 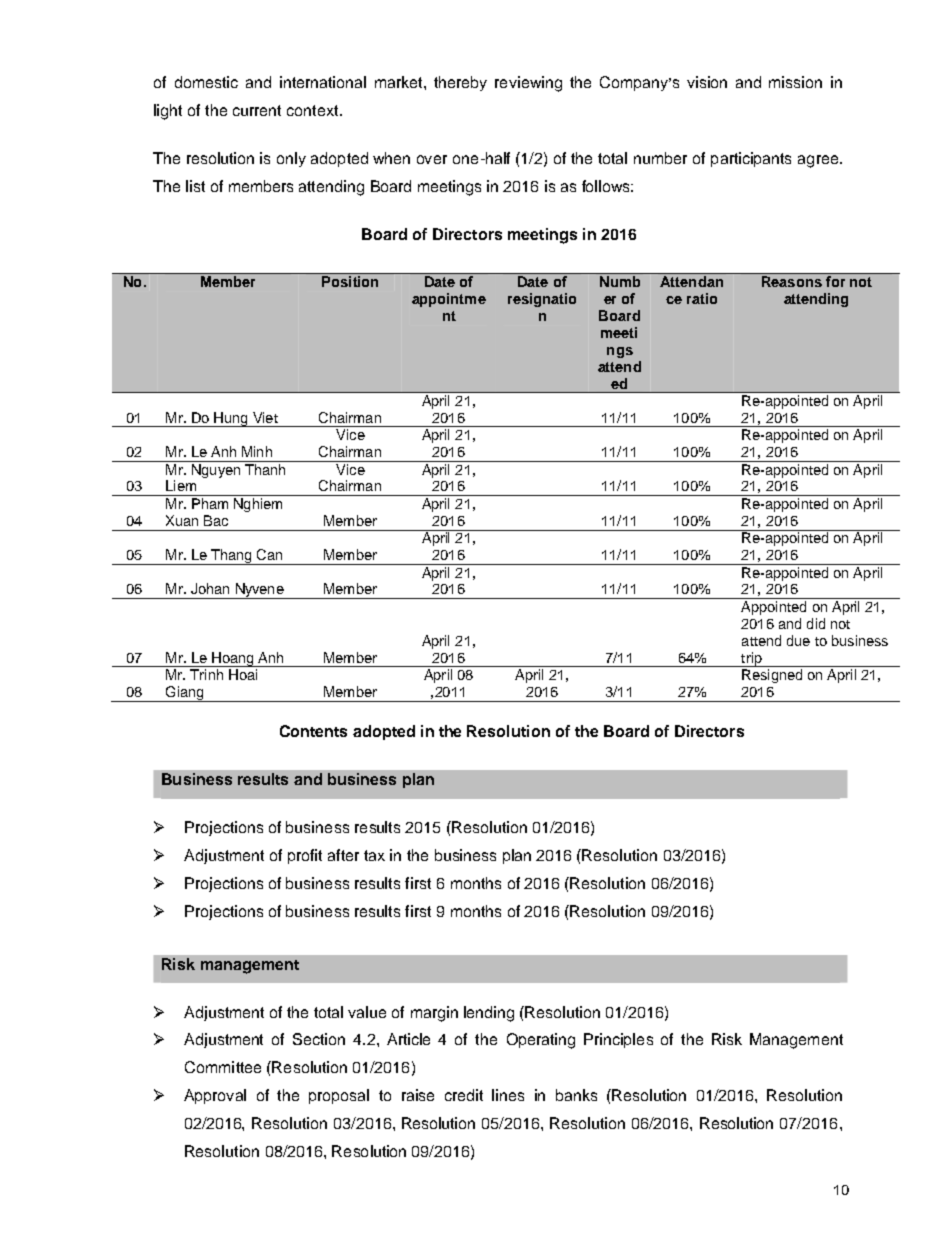 I want to click on Can, so click(x=269, y=554).
